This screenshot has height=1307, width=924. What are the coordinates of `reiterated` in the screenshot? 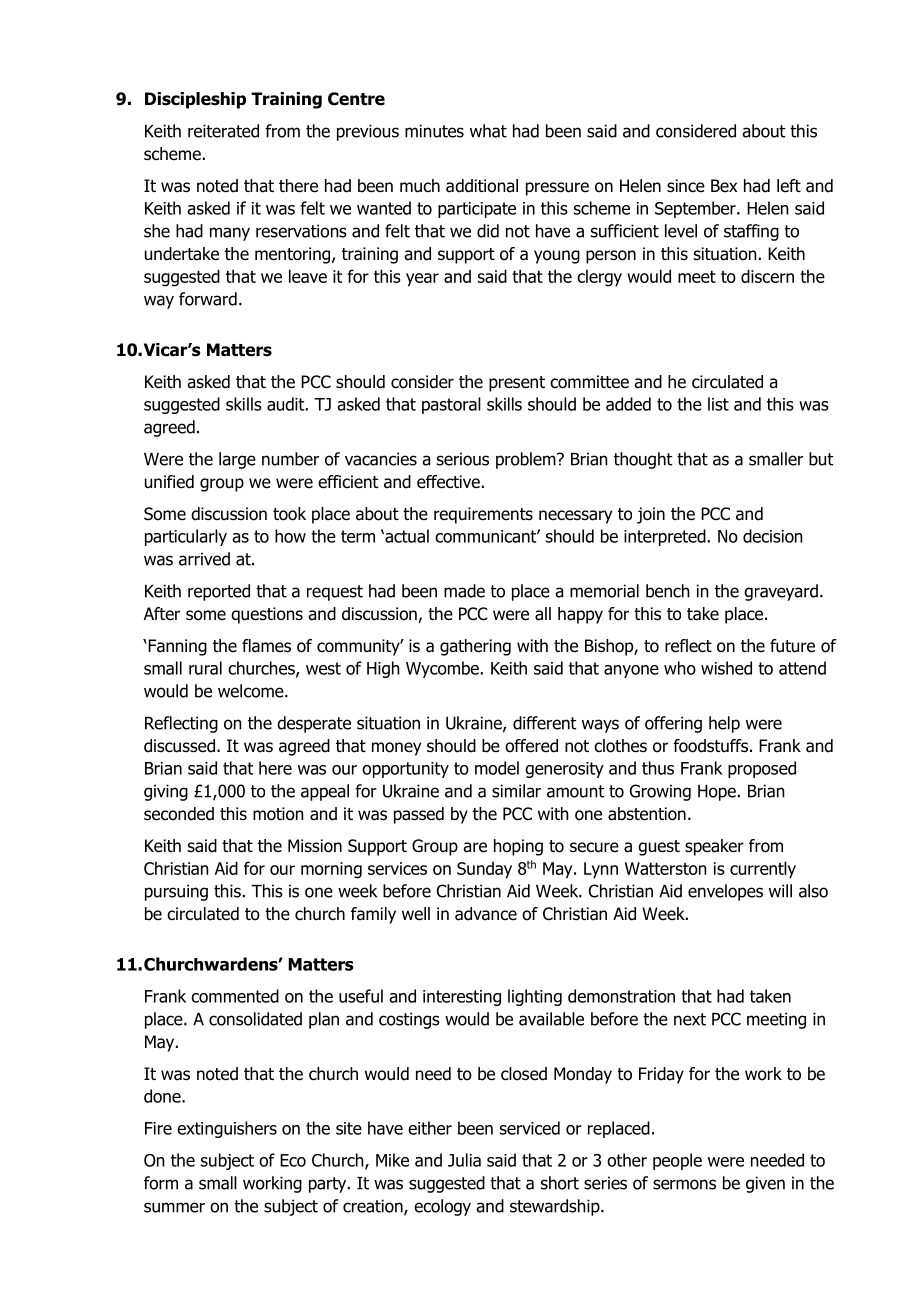 It's located at (223, 131).
